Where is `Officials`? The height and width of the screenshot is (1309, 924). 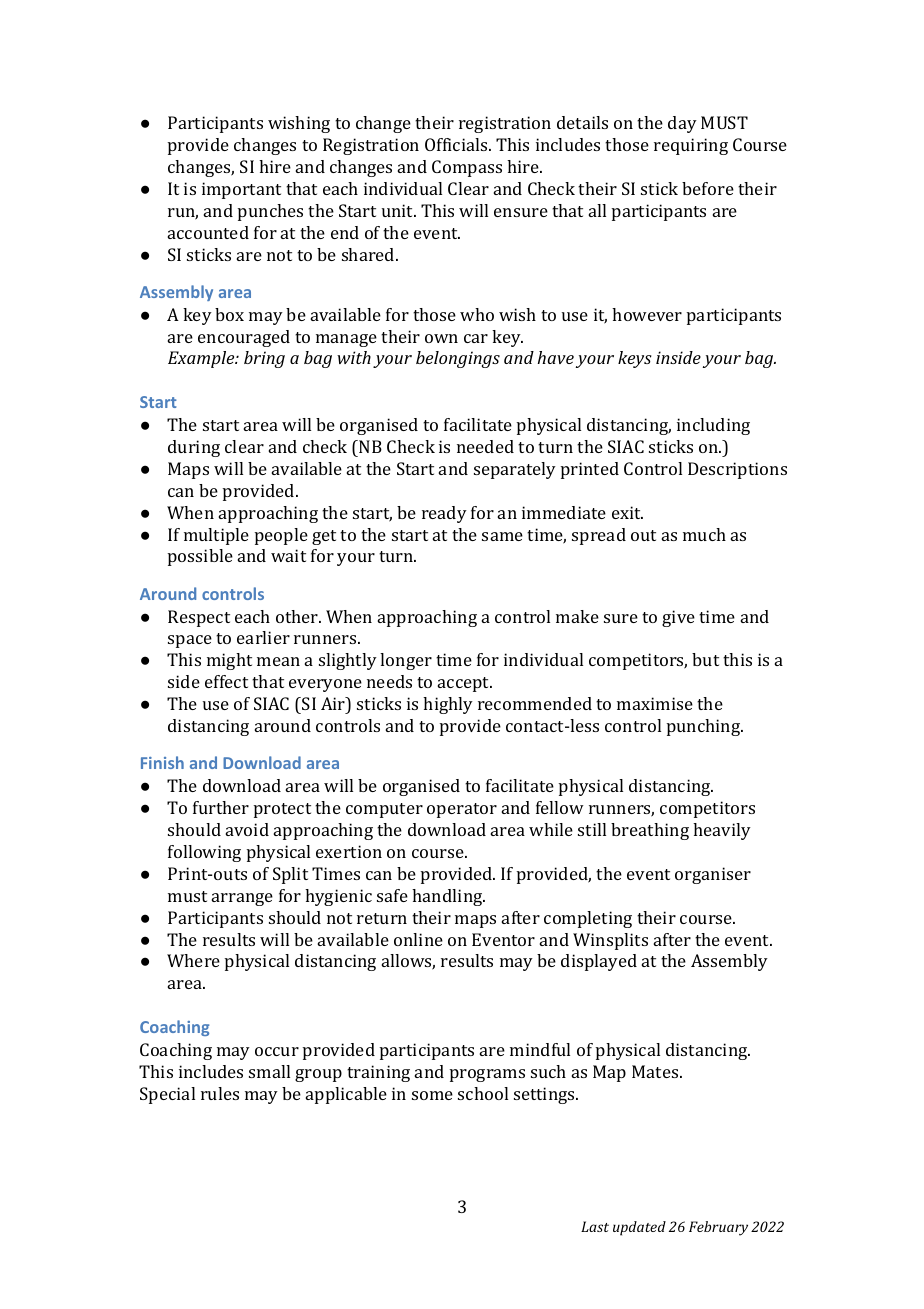 Officials is located at coordinates (457, 144).
